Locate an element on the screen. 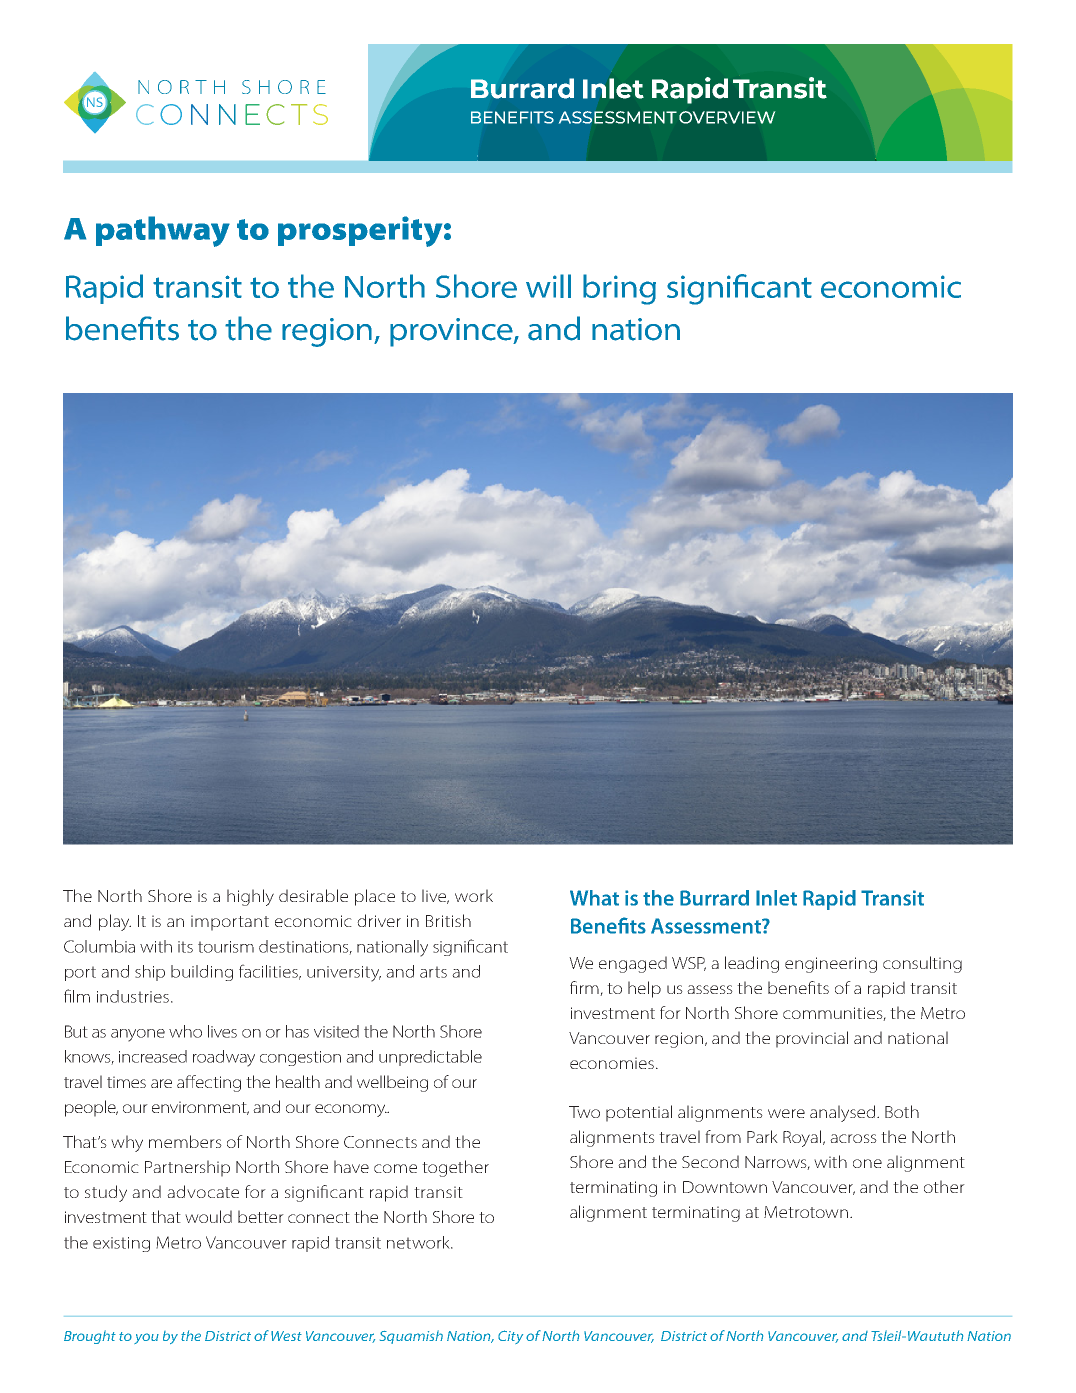 This screenshot has width=1076, height=1393. bring is located at coordinates (619, 289).
